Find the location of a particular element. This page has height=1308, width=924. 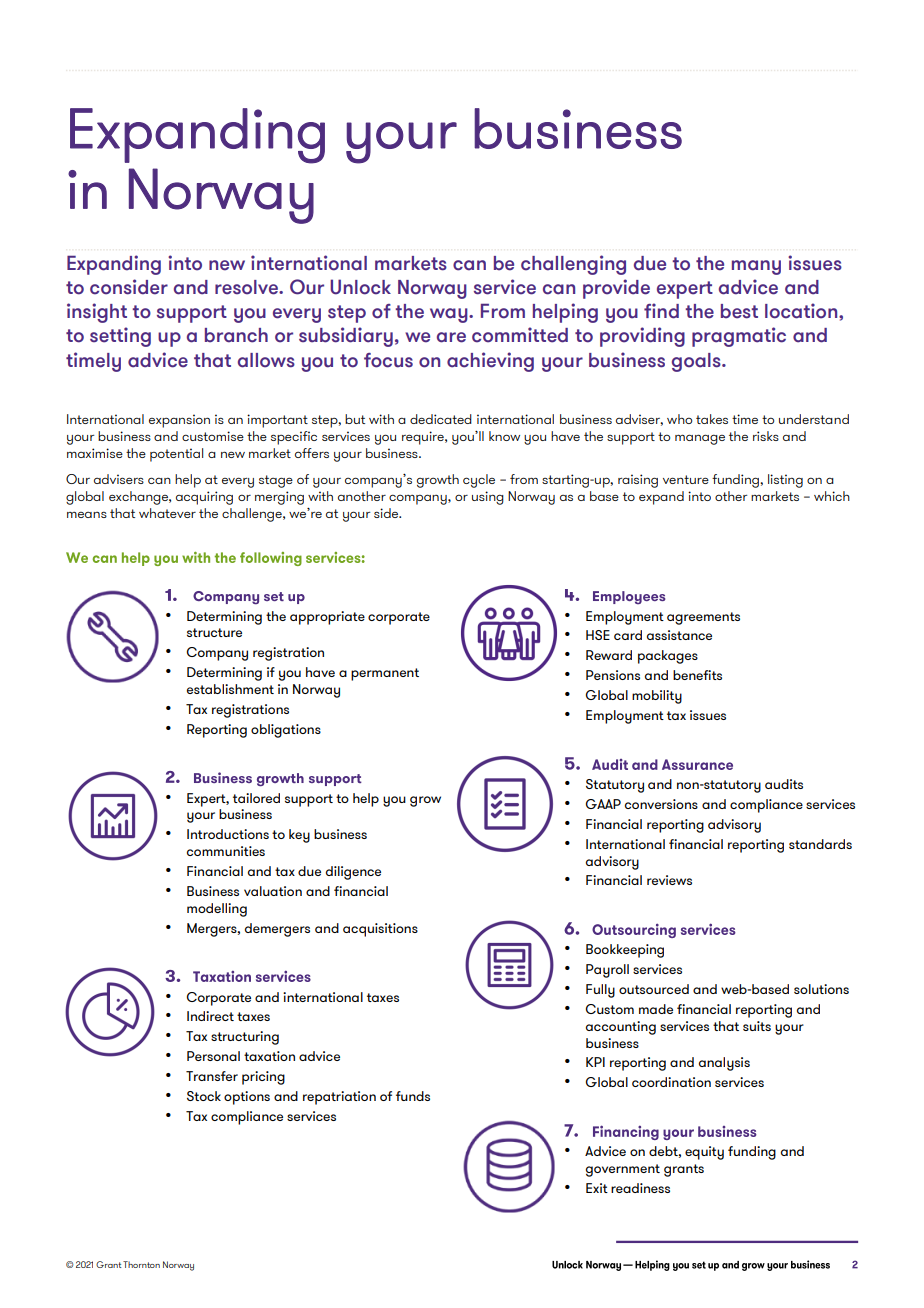

Exit is located at coordinates (597, 1188).
